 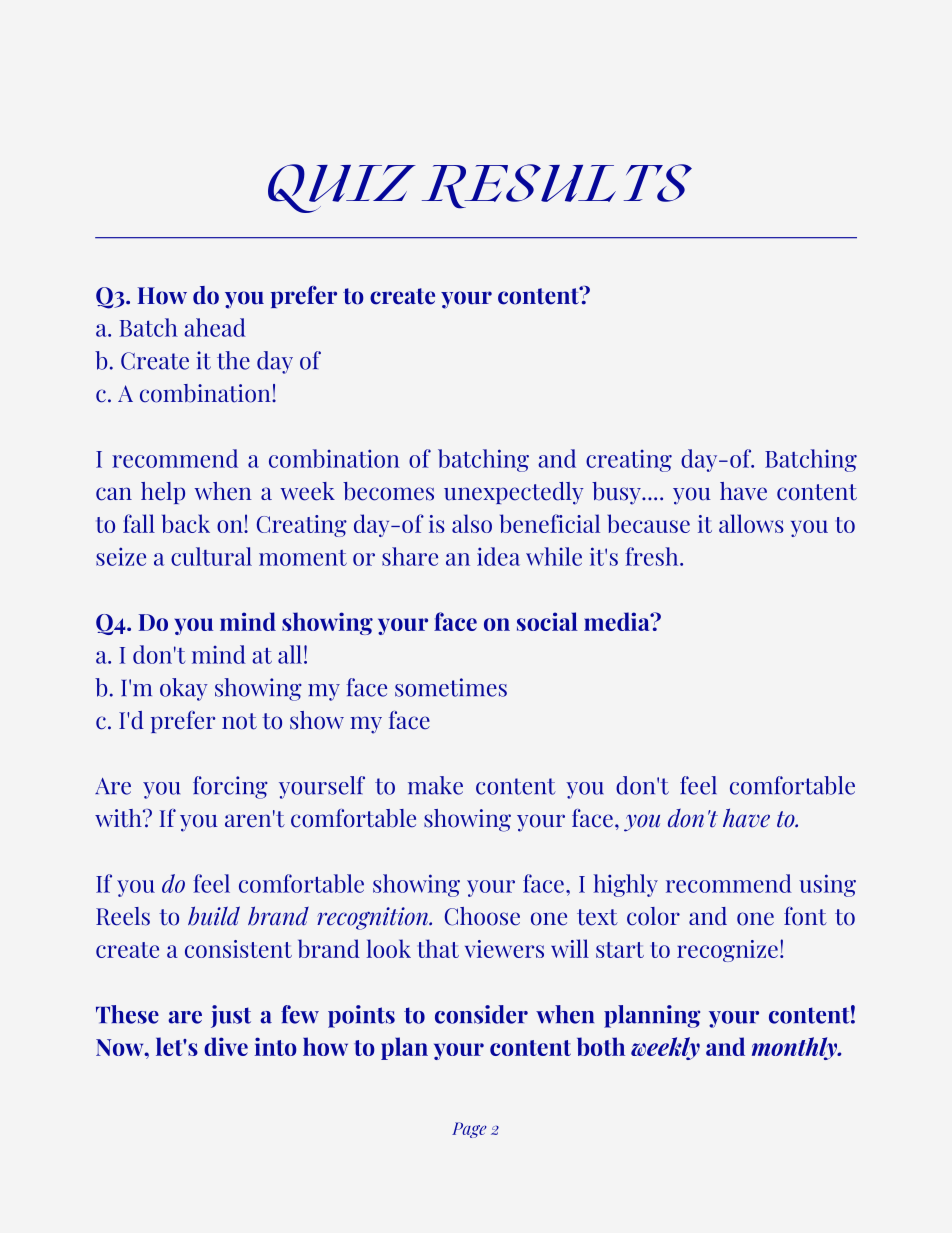 What do you see at coordinates (226, 1046) in the image?
I see `dive` at bounding box center [226, 1046].
